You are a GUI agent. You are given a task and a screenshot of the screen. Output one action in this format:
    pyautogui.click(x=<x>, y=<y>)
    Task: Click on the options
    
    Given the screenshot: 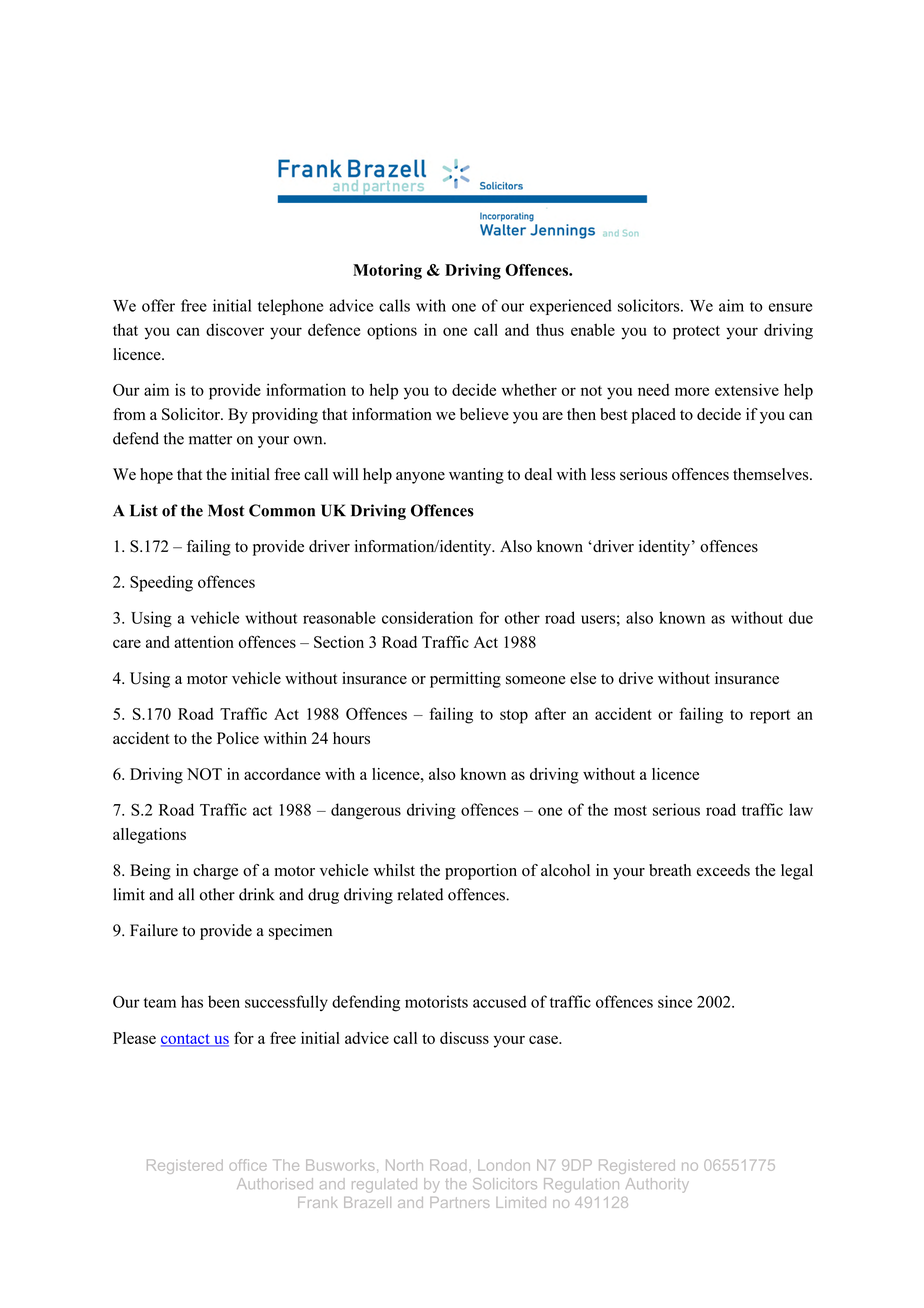 What is the action you would take?
    pyautogui.click(x=392, y=331)
